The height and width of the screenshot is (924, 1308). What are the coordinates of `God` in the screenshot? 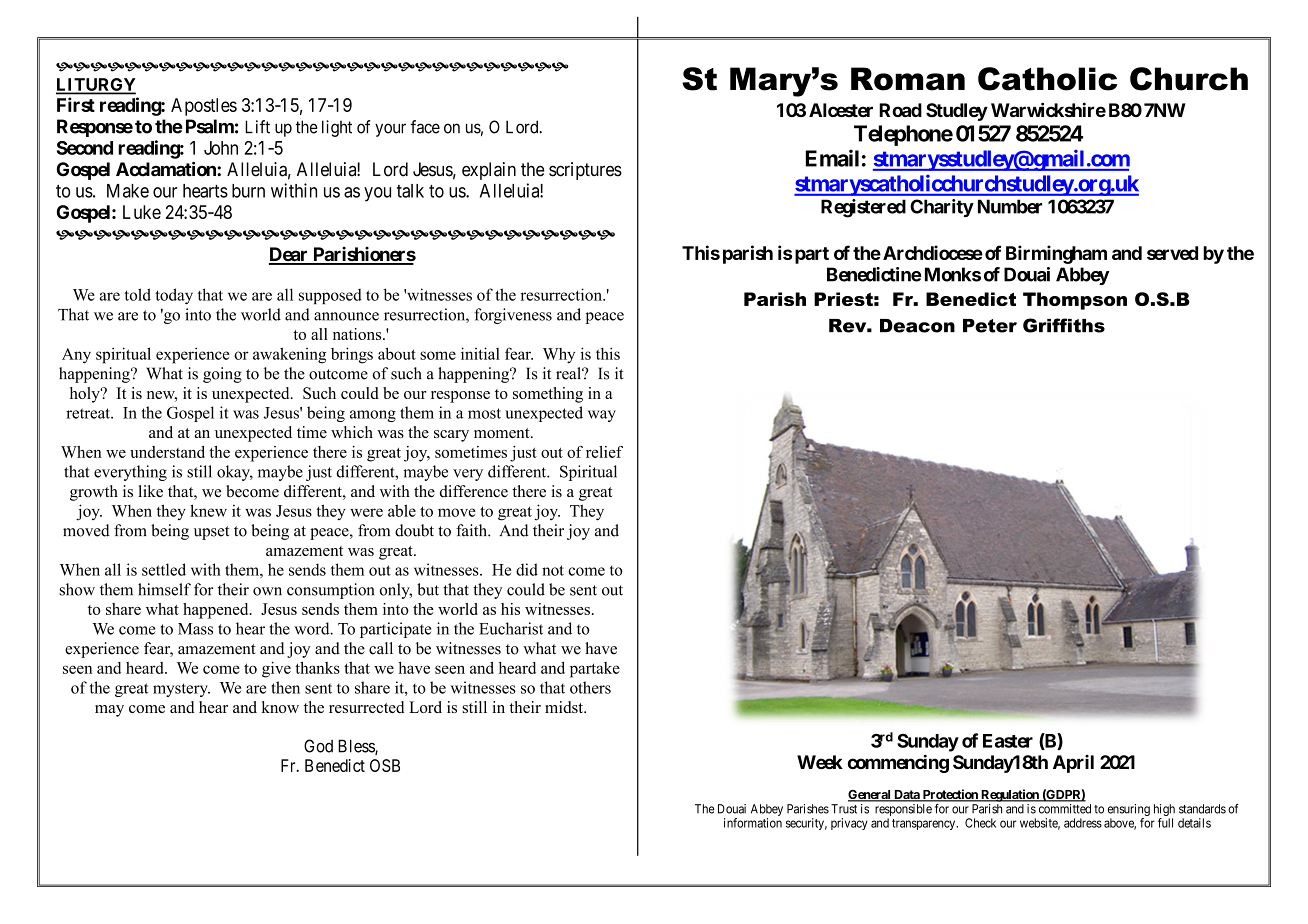 It's located at (318, 746).
